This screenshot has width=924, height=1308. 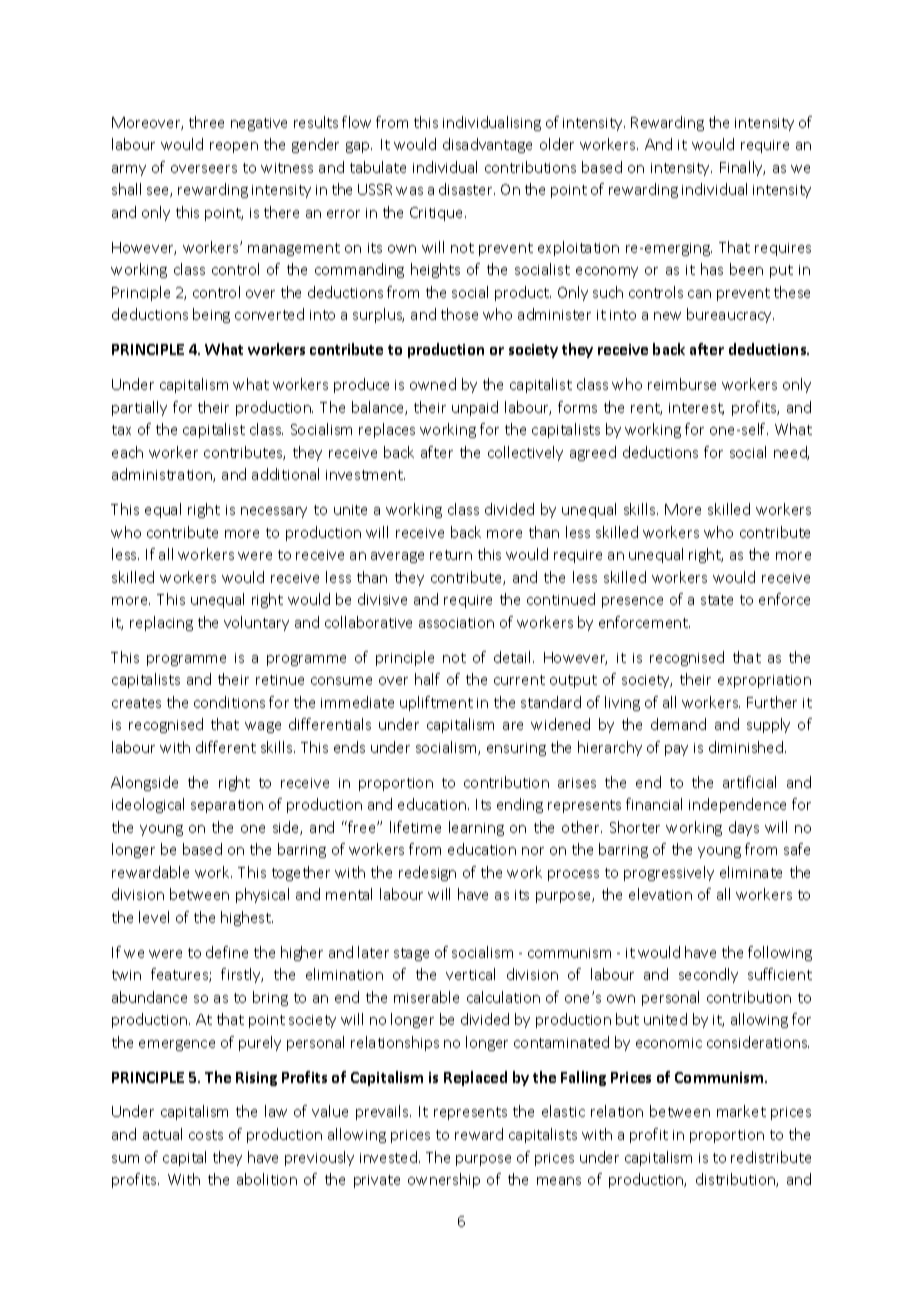 What do you see at coordinates (730, 315) in the screenshot?
I see `bureaucracy` at bounding box center [730, 315].
